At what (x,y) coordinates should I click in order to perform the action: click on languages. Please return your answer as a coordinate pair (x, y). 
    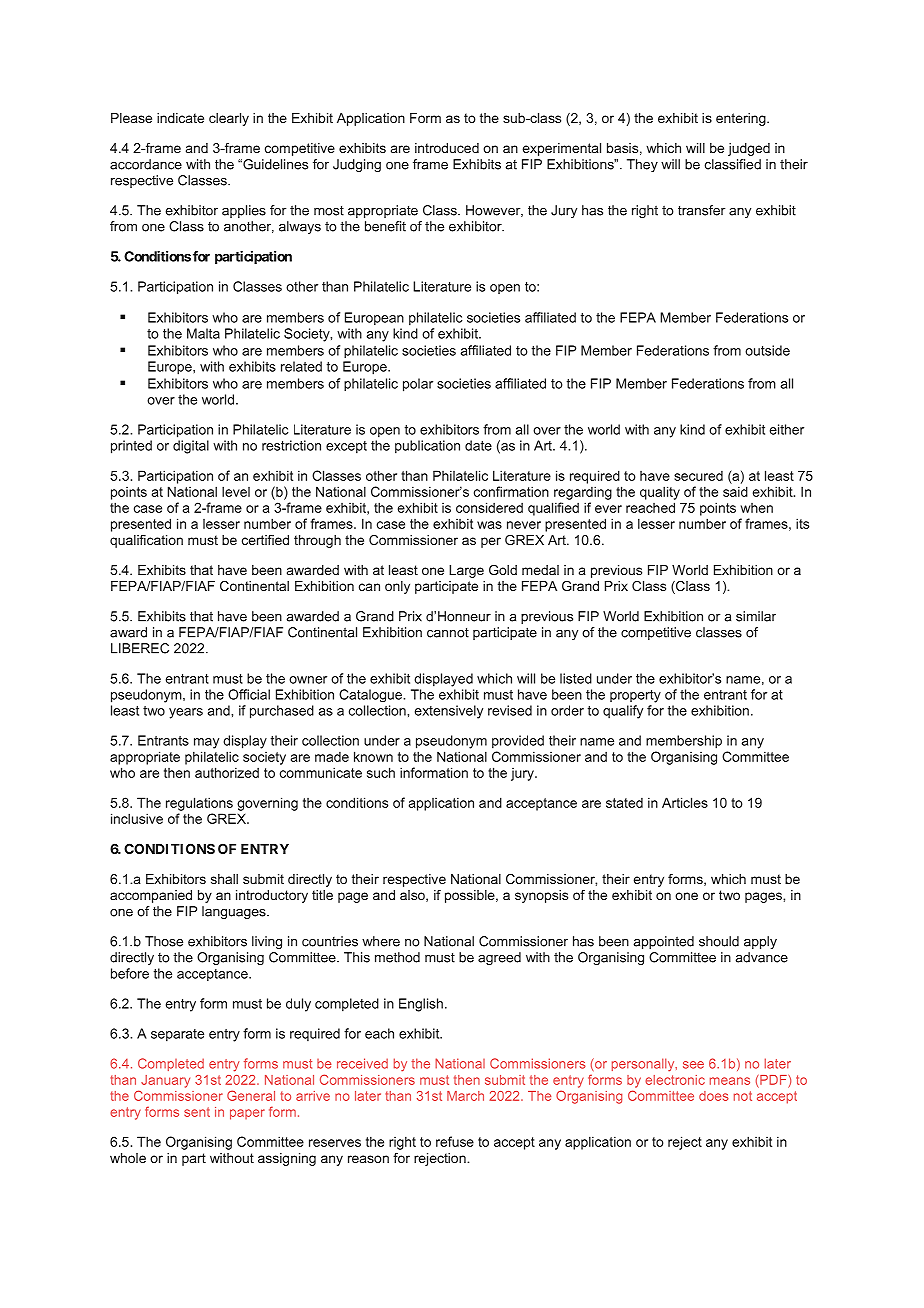
    Looking at the image, I should click on (235, 912).
